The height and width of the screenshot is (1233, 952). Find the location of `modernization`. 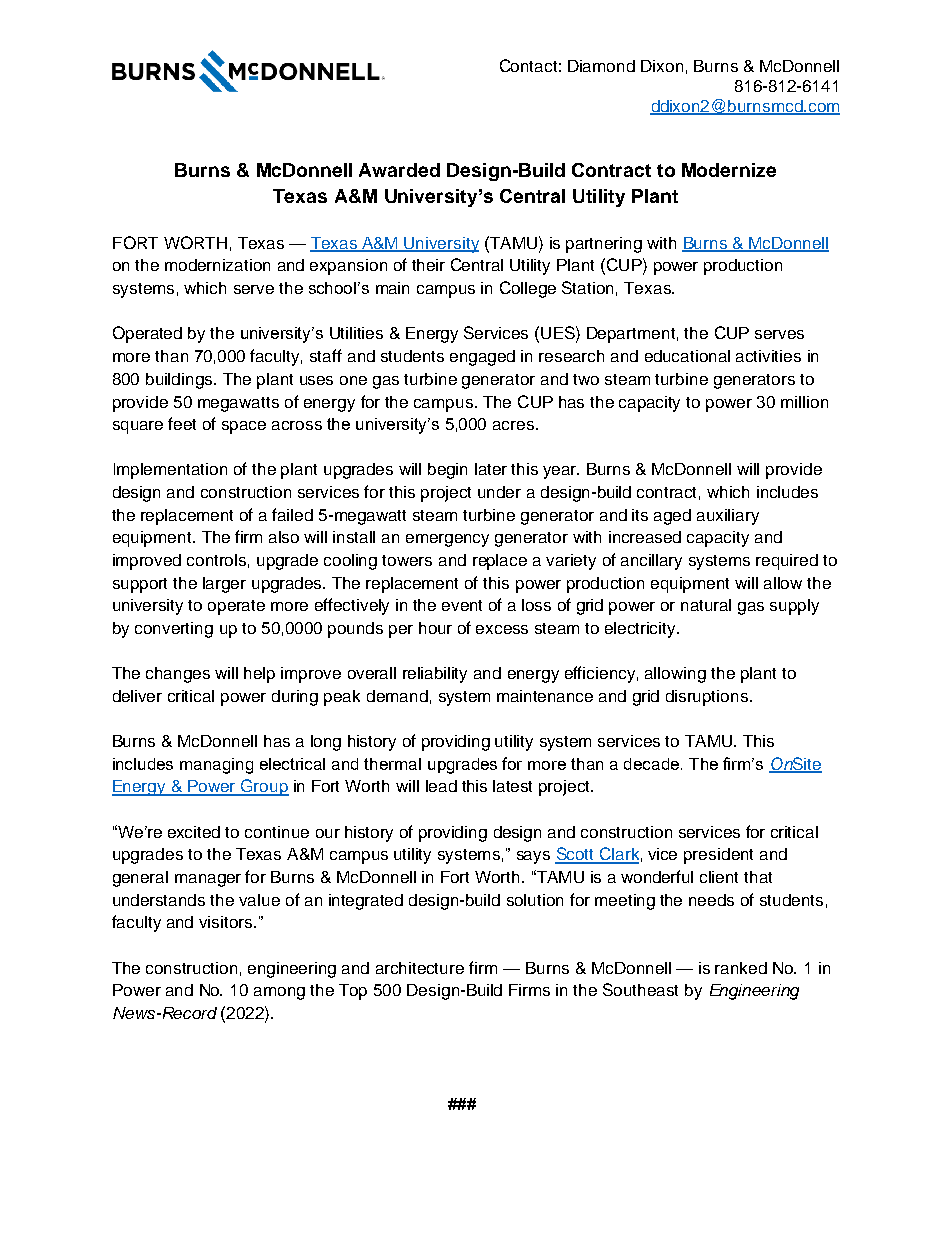

modernization is located at coordinates (217, 265).
